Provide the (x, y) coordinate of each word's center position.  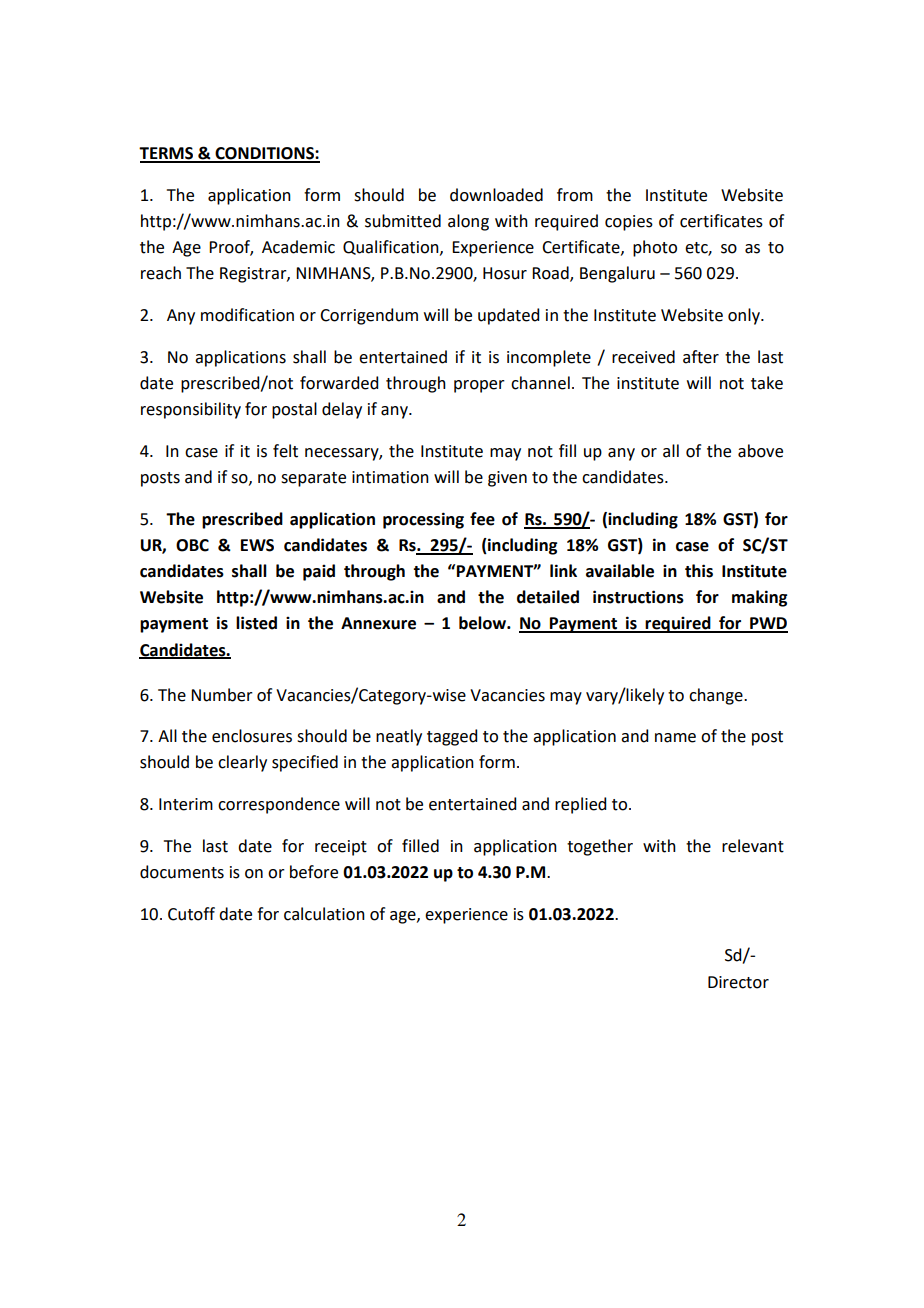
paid (319, 572)
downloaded (496, 195)
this (699, 571)
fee (482, 519)
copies (629, 223)
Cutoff (191, 914)
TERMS (167, 154)
